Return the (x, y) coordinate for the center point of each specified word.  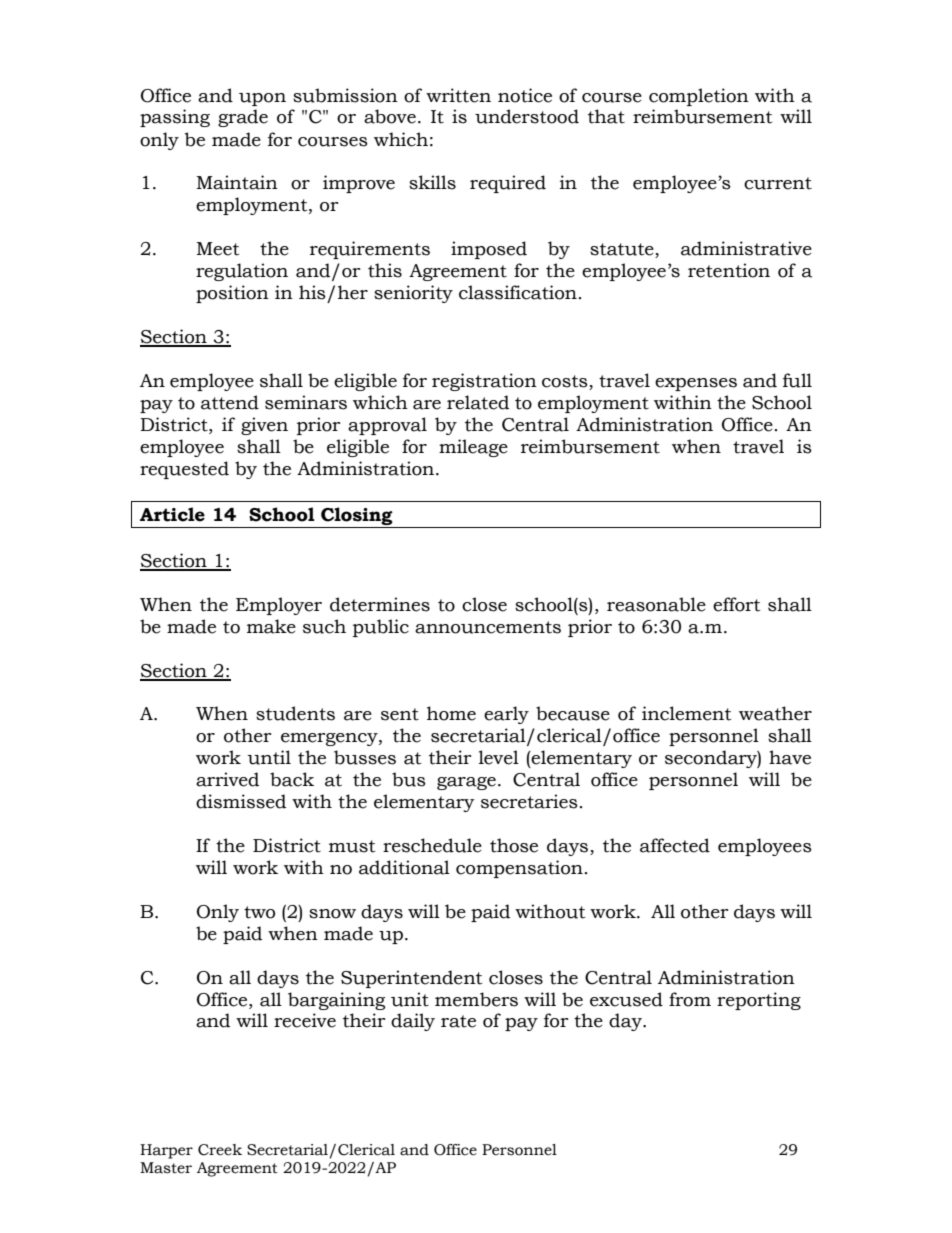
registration (484, 382)
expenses (696, 384)
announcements (488, 627)
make (271, 626)
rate (458, 1021)
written (458, 95)
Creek (220, 1150)
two (259, 912)
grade (243, 118)
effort (736, 604)
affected (675, 845)
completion (699, 97)
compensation (519, 869)
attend (230, 402)
